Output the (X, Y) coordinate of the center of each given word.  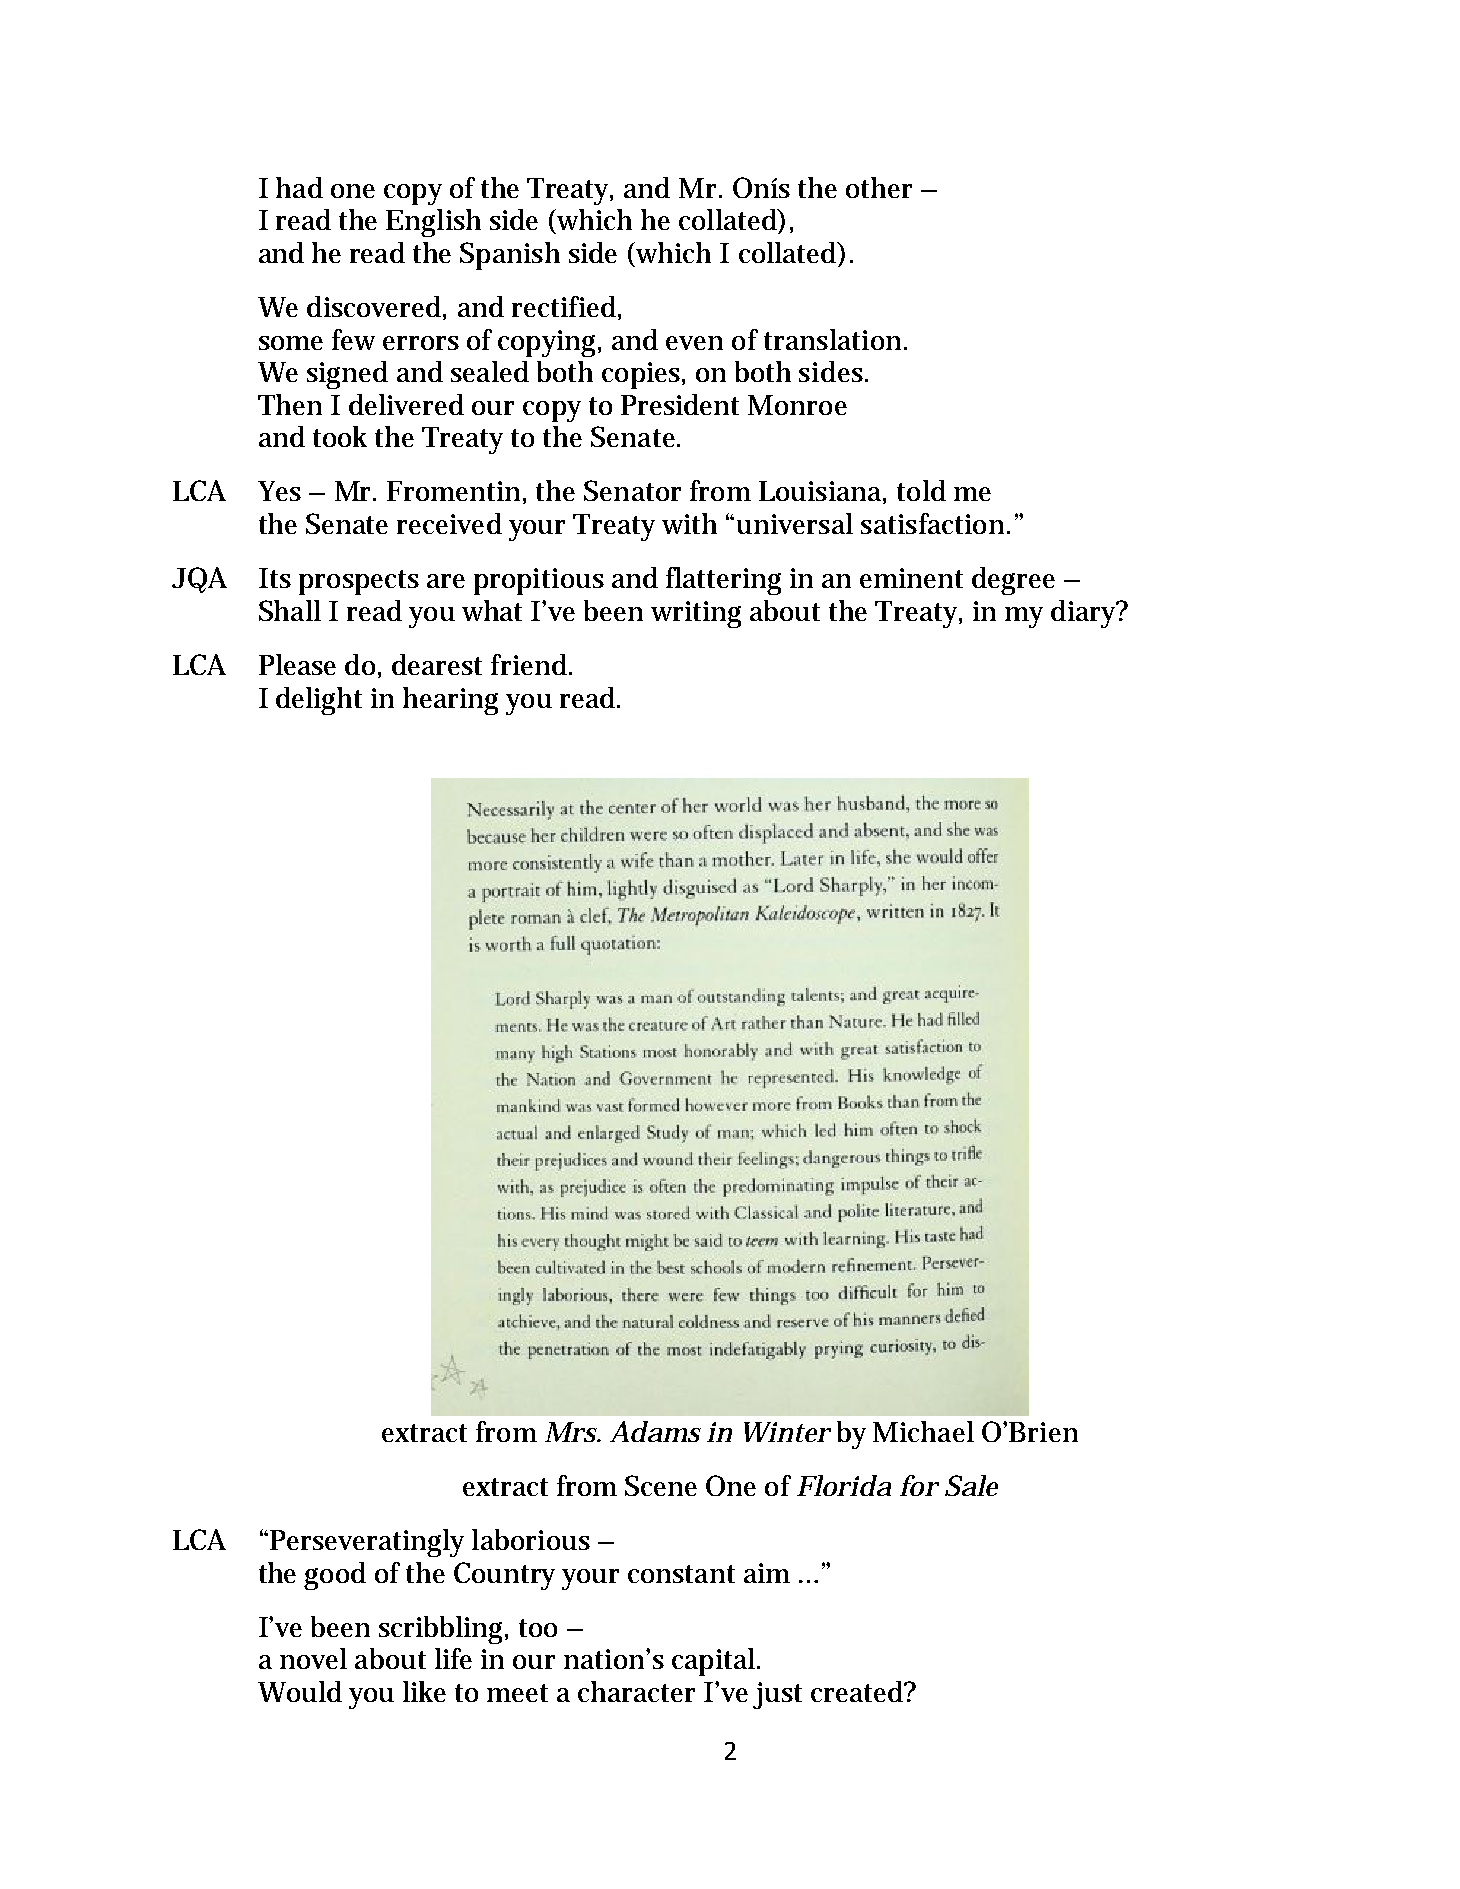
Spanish (510, 256)
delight (319, 701)
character (636, 1691)
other (879, 187)
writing (696, 614)
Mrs (572, 1432)
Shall (290, 610)
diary (1085, 614)
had (299, 187)
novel (313, 1658)
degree (1013, 581)
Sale (971, 1485)
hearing (450, 701)
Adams (655, 1431)
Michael (923, 1431)
